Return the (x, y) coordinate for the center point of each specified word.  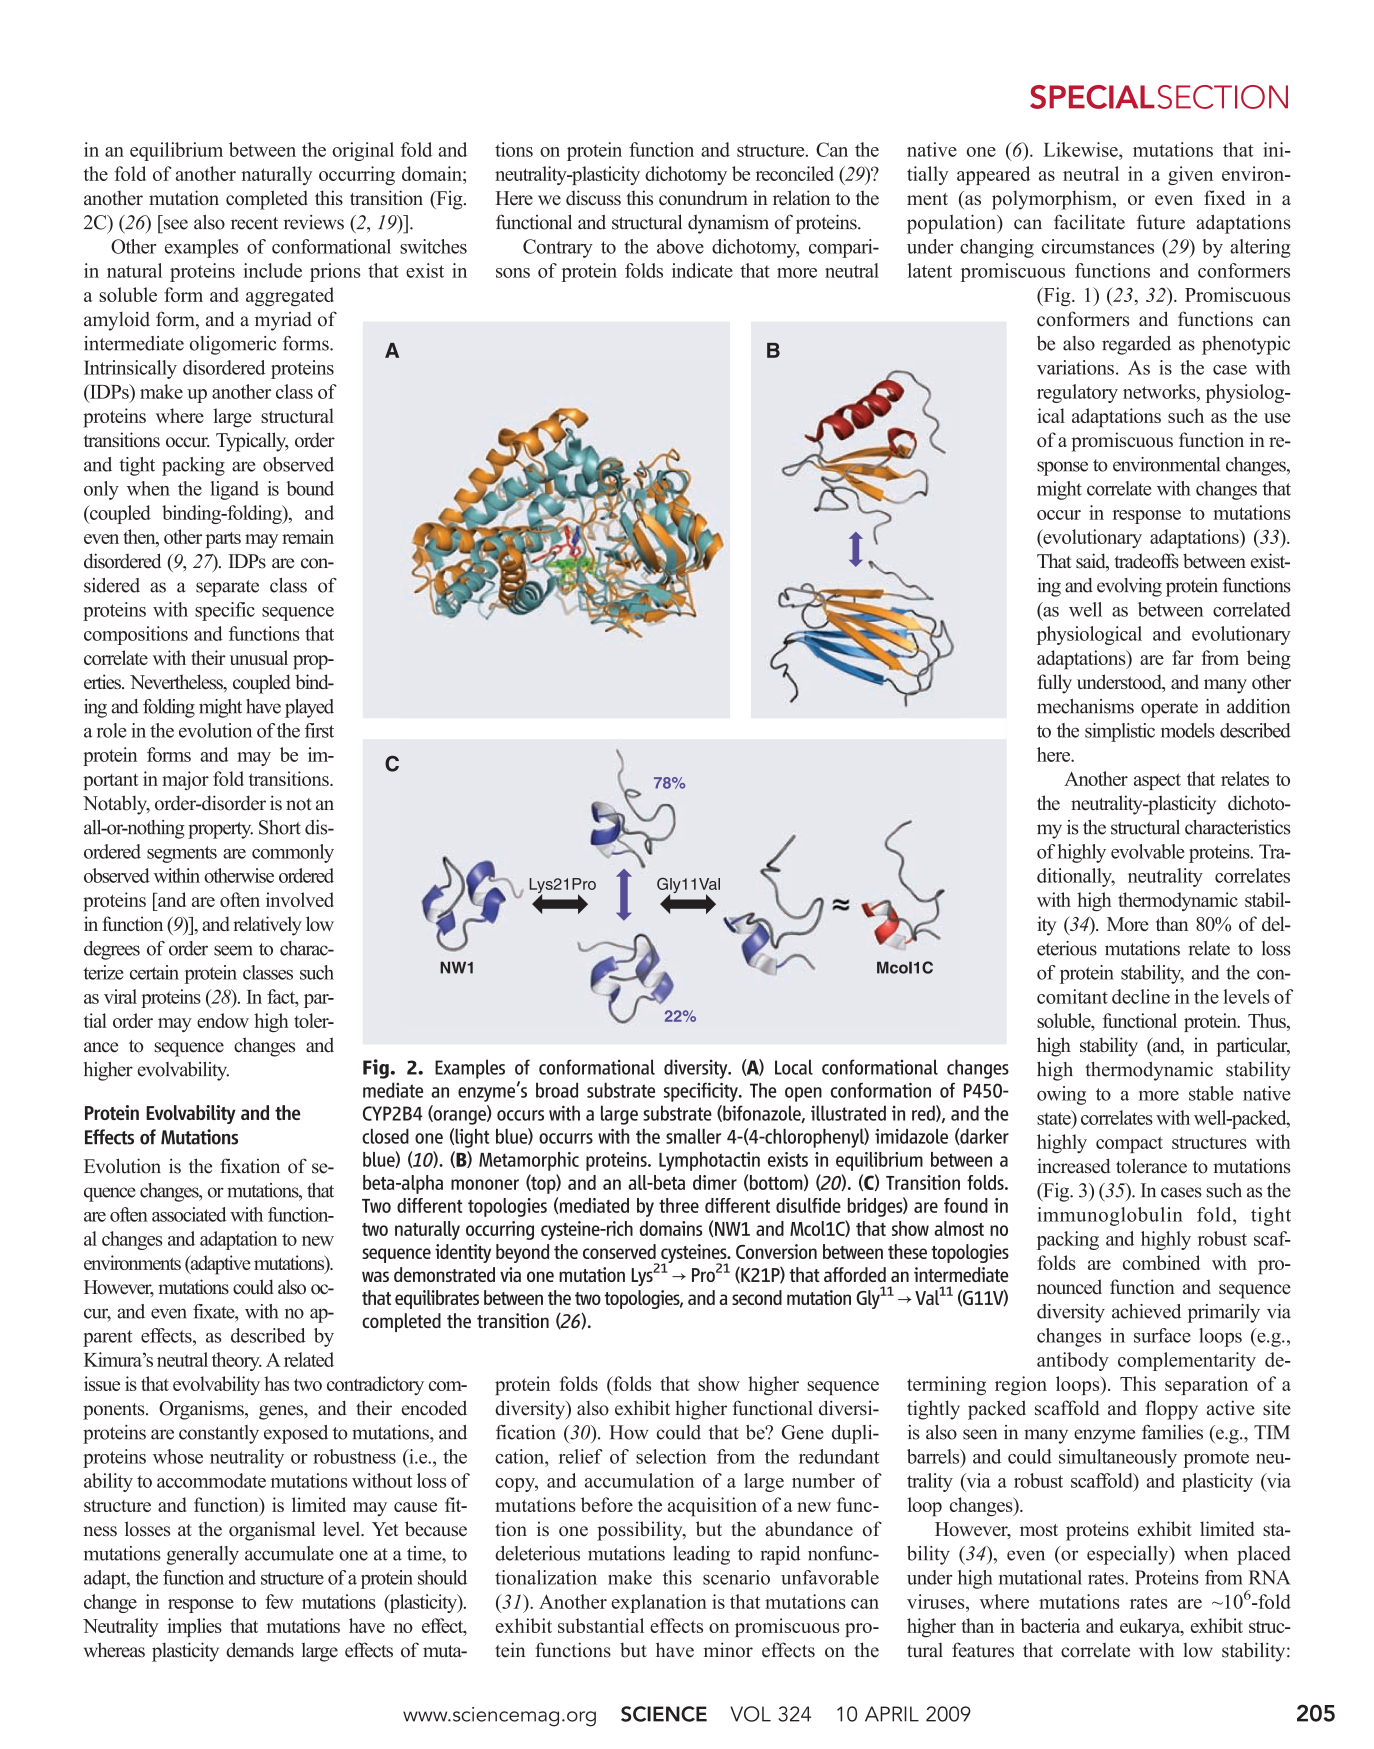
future (1161, 222)
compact (1129, 1144)
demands (260, 1650)
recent (254, 223)
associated (189, 1214)
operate (1169, 709)
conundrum (703, 198)
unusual (258, 657)
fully (1055, 684)
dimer (715, 1182)
